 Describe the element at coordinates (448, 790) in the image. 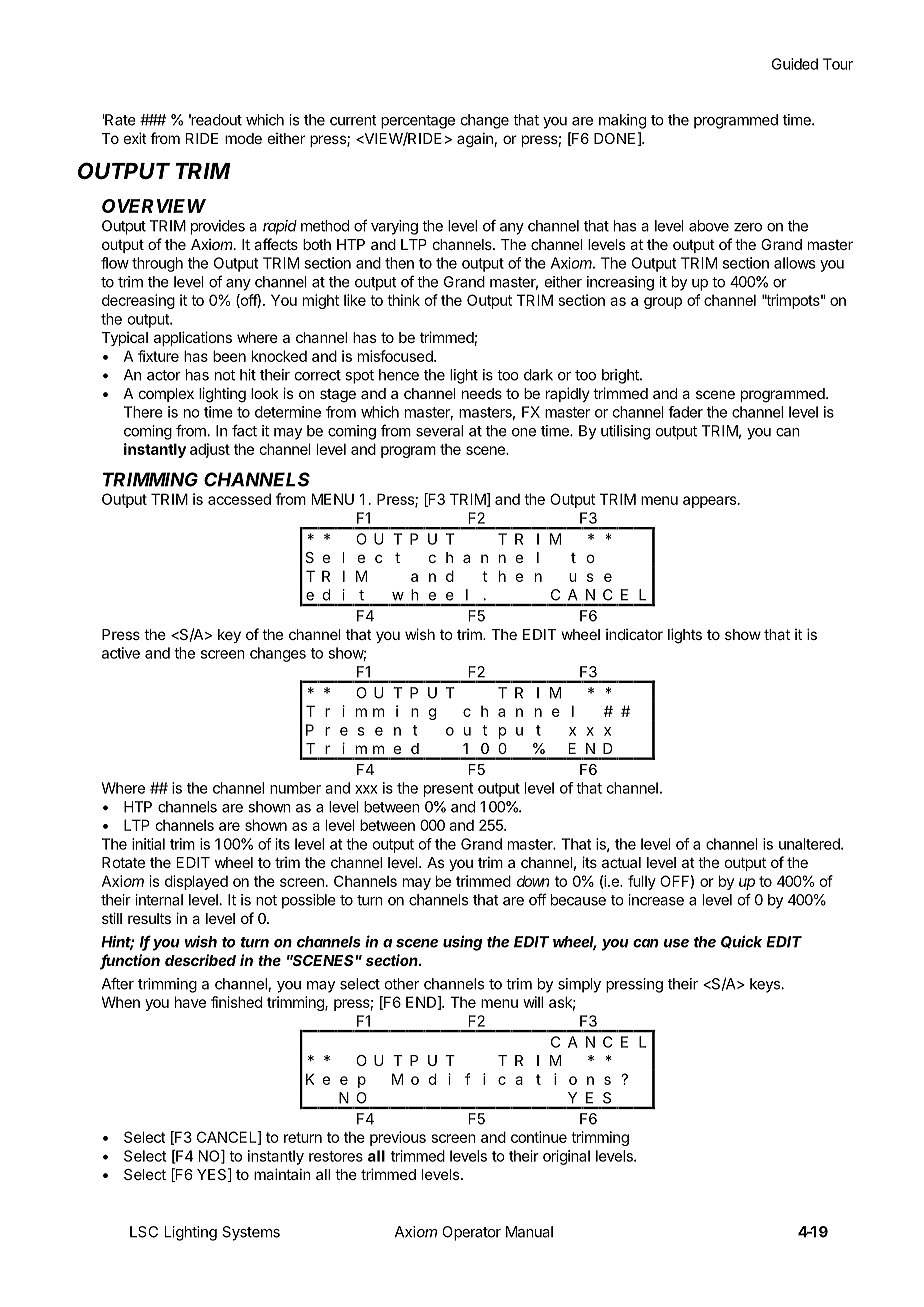

I see `present` at that location.
